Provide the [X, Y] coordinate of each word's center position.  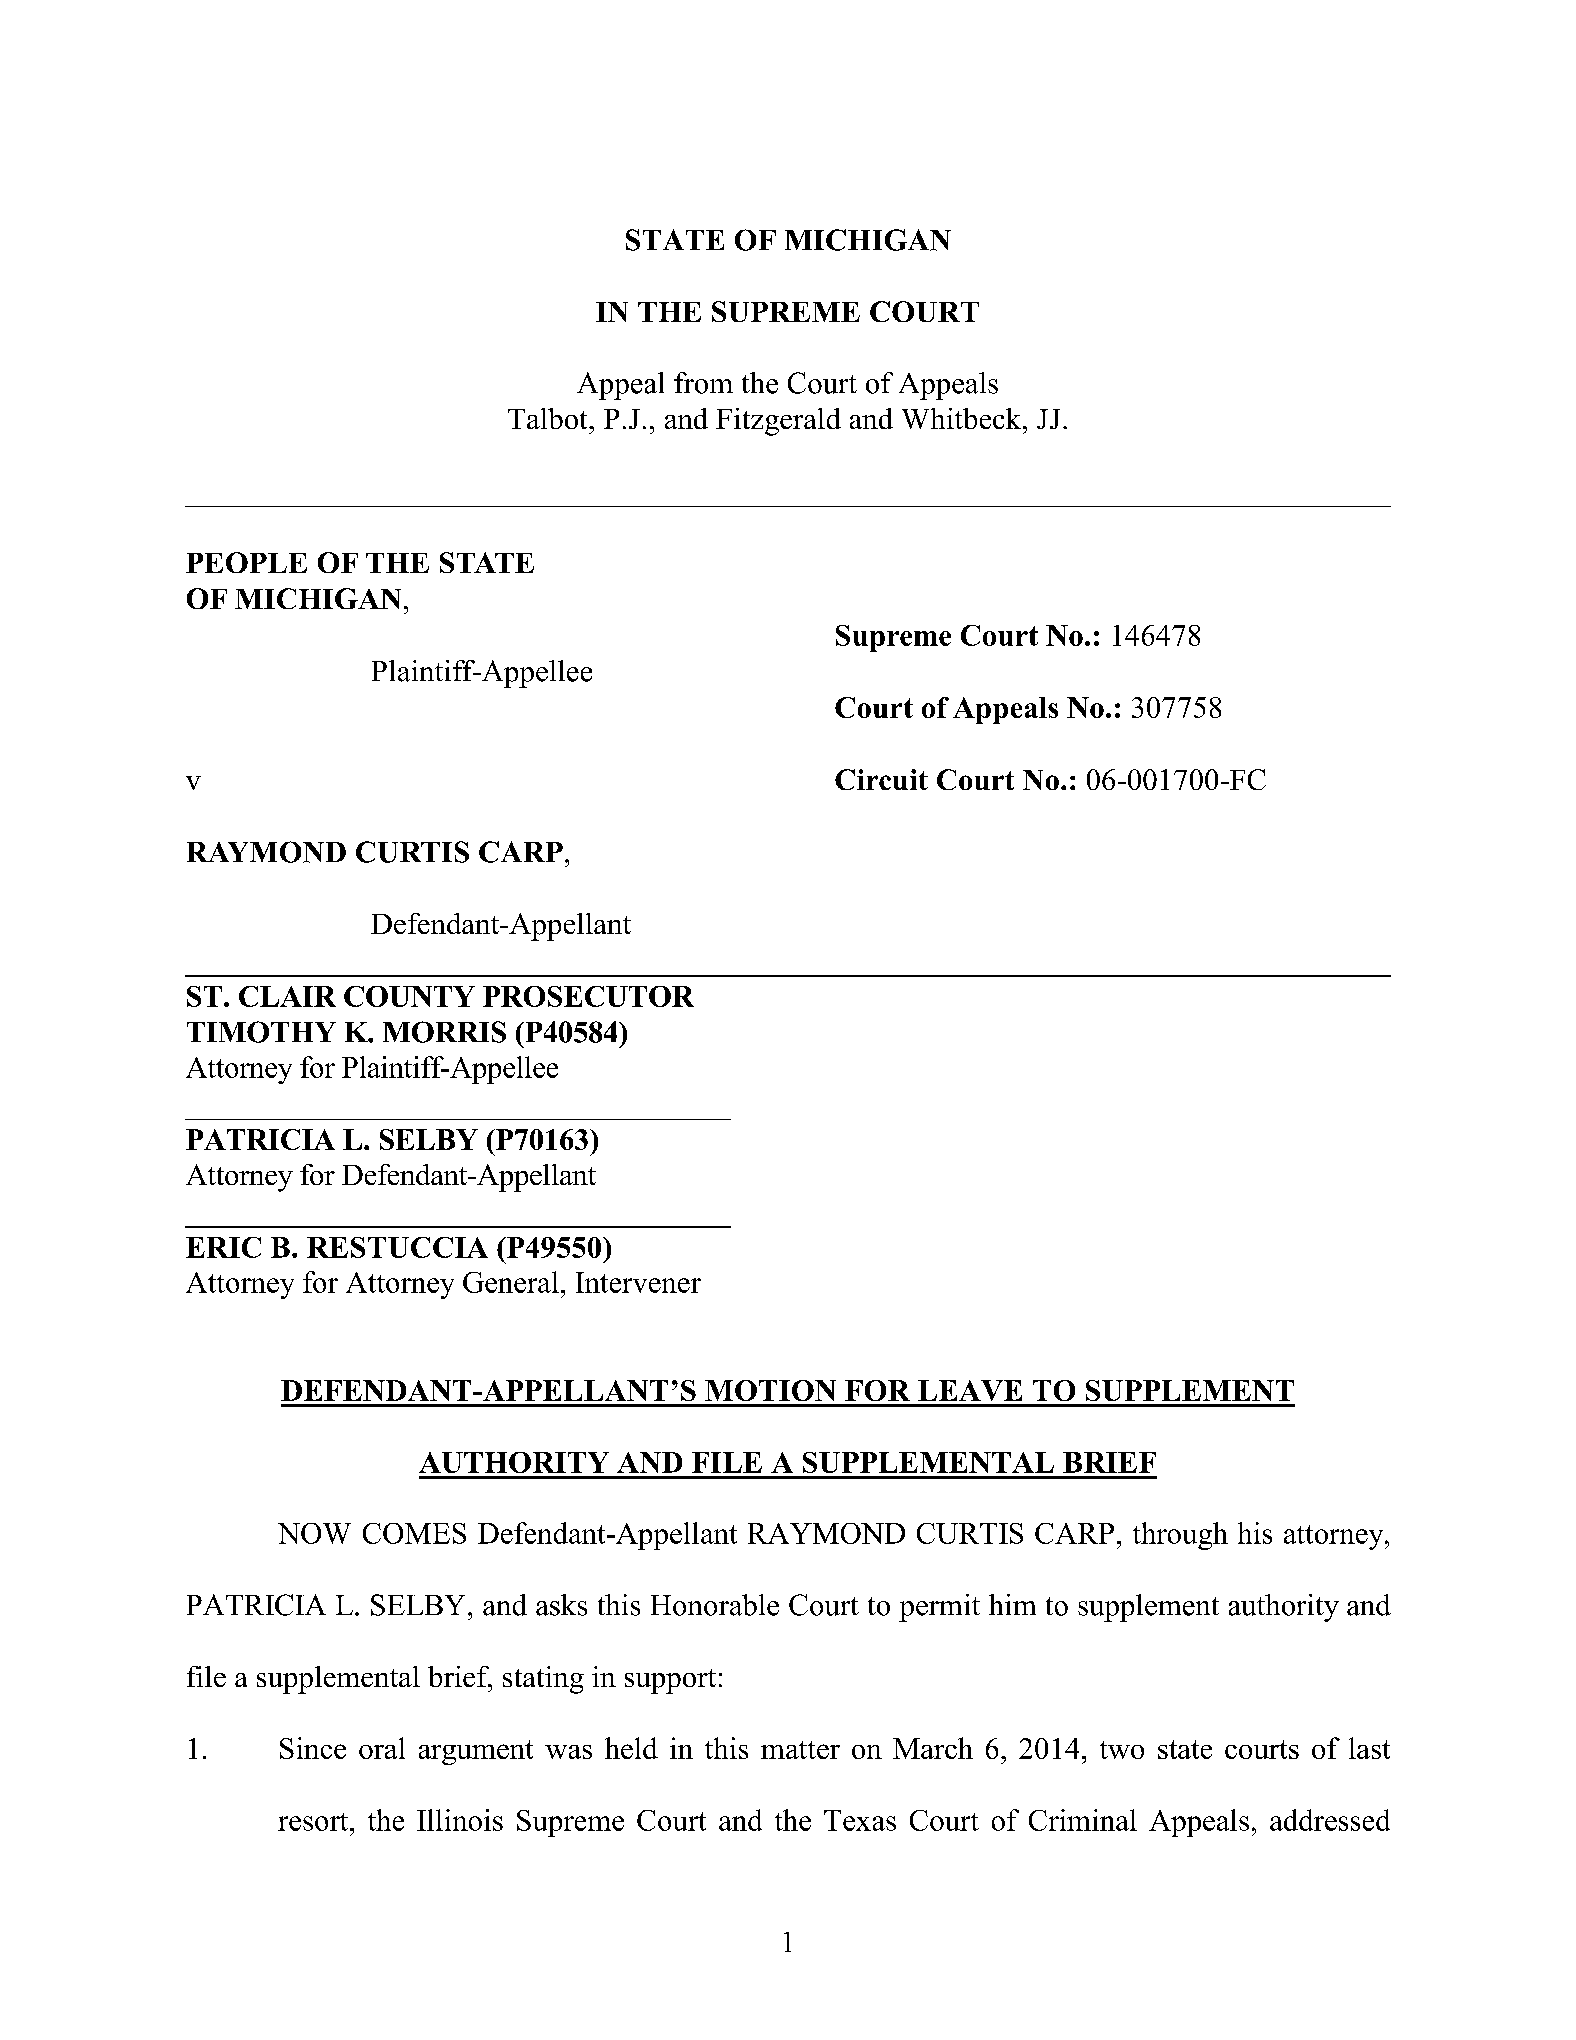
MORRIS [444, 1032]
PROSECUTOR [588, 996]
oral [382, 1748]
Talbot [549, 418]
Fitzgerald [778, 422]
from [703, 383]
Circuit [881, 779]
